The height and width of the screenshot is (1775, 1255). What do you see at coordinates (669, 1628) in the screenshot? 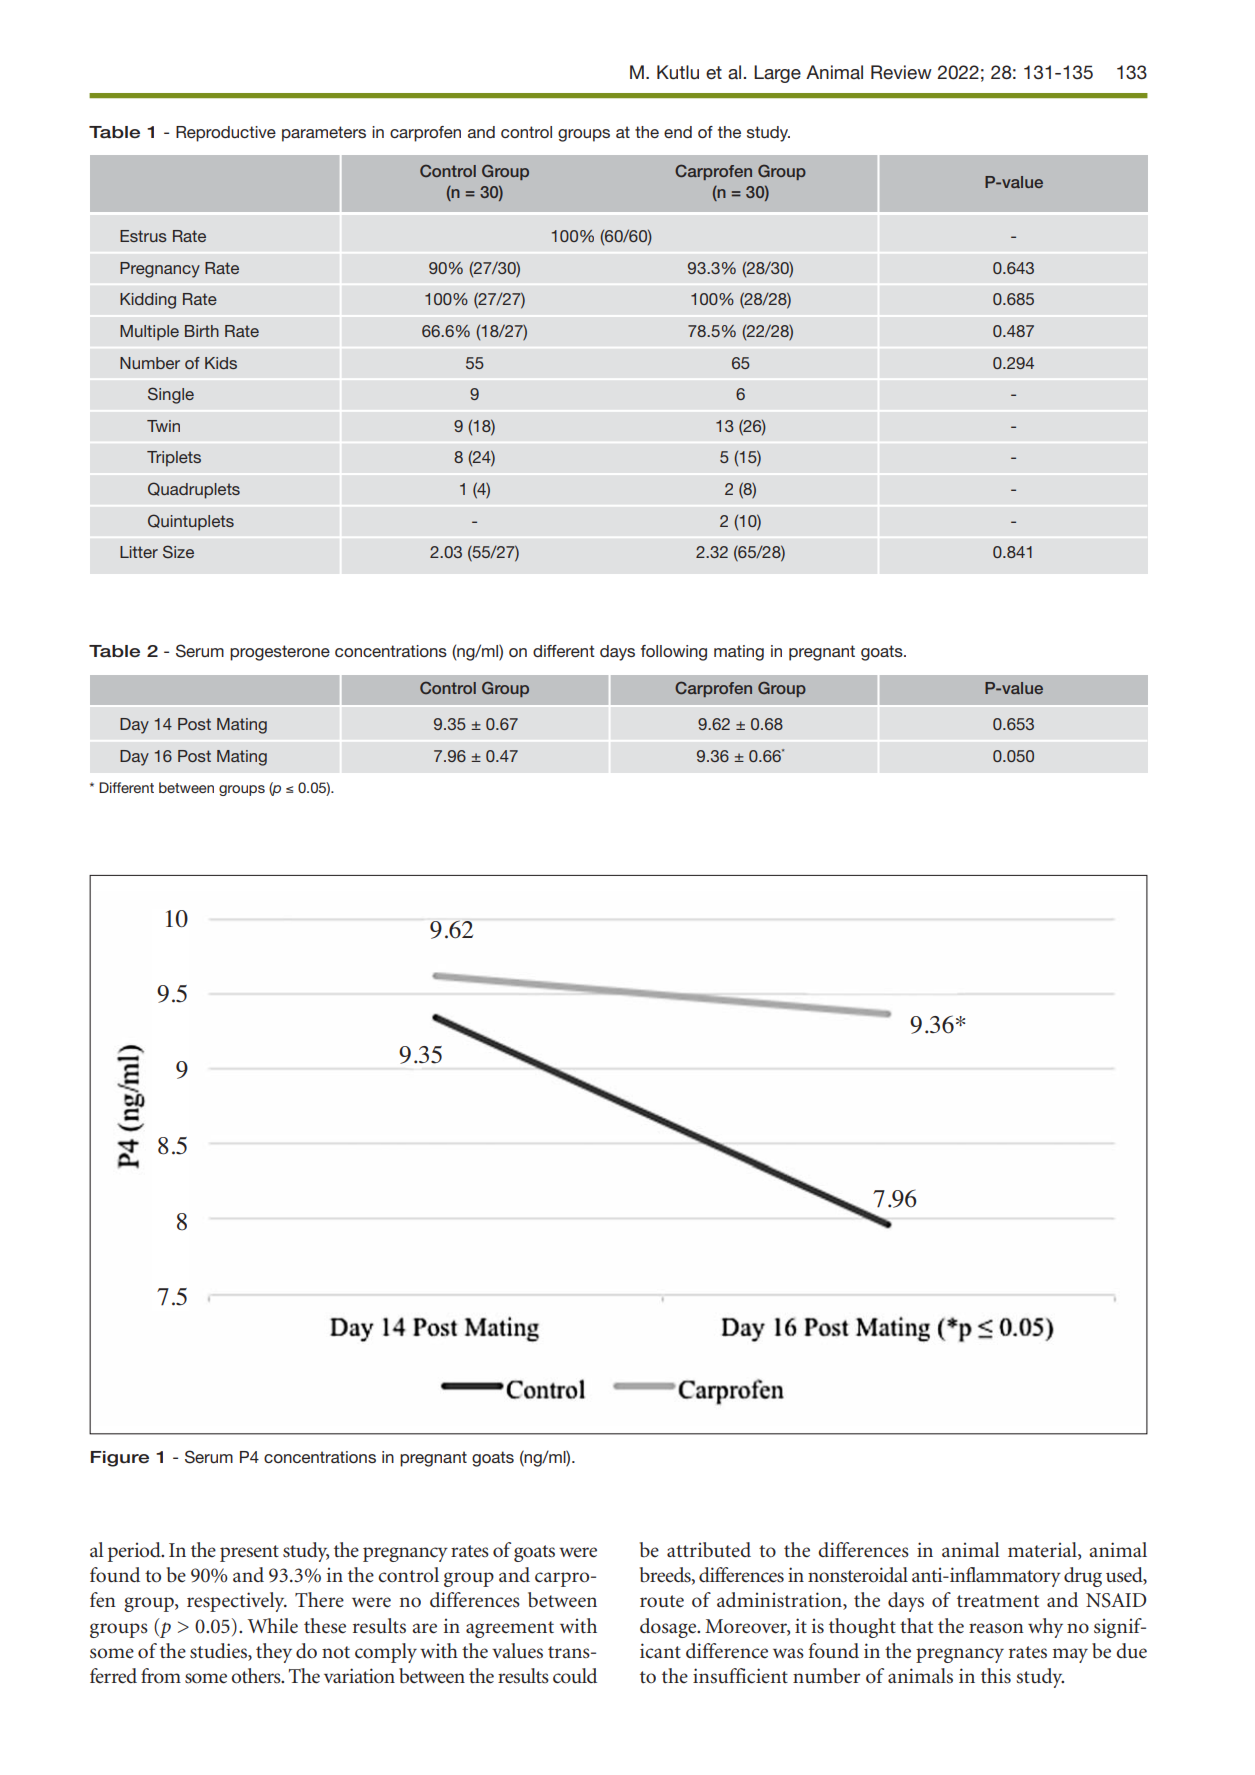
I see `dosage` at bounding box center [669, 1628].
